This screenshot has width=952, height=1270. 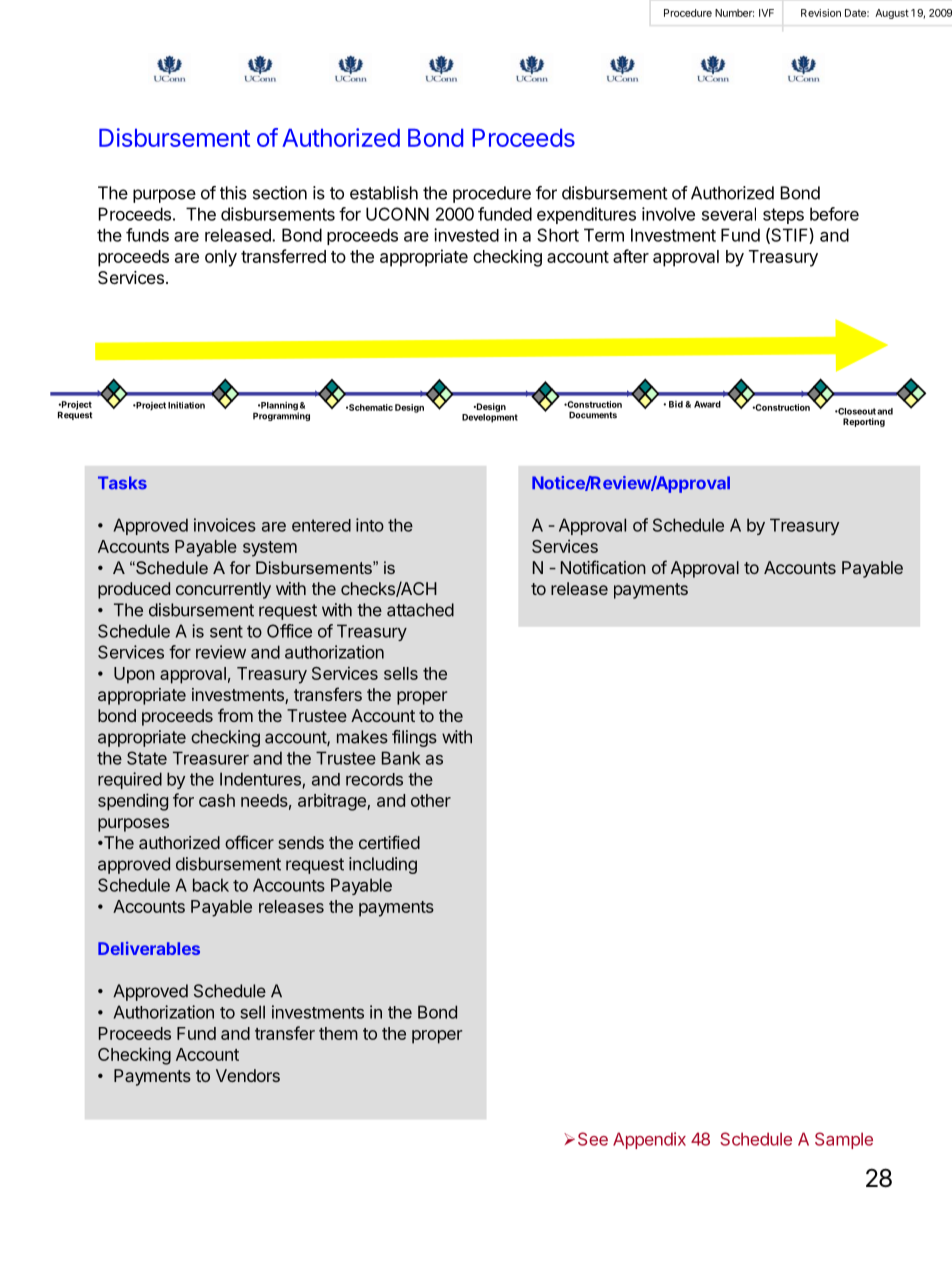 What do you see at coordinates (233, 193) in the screenshot?
I see `this` at bounding box center [233, 193].
